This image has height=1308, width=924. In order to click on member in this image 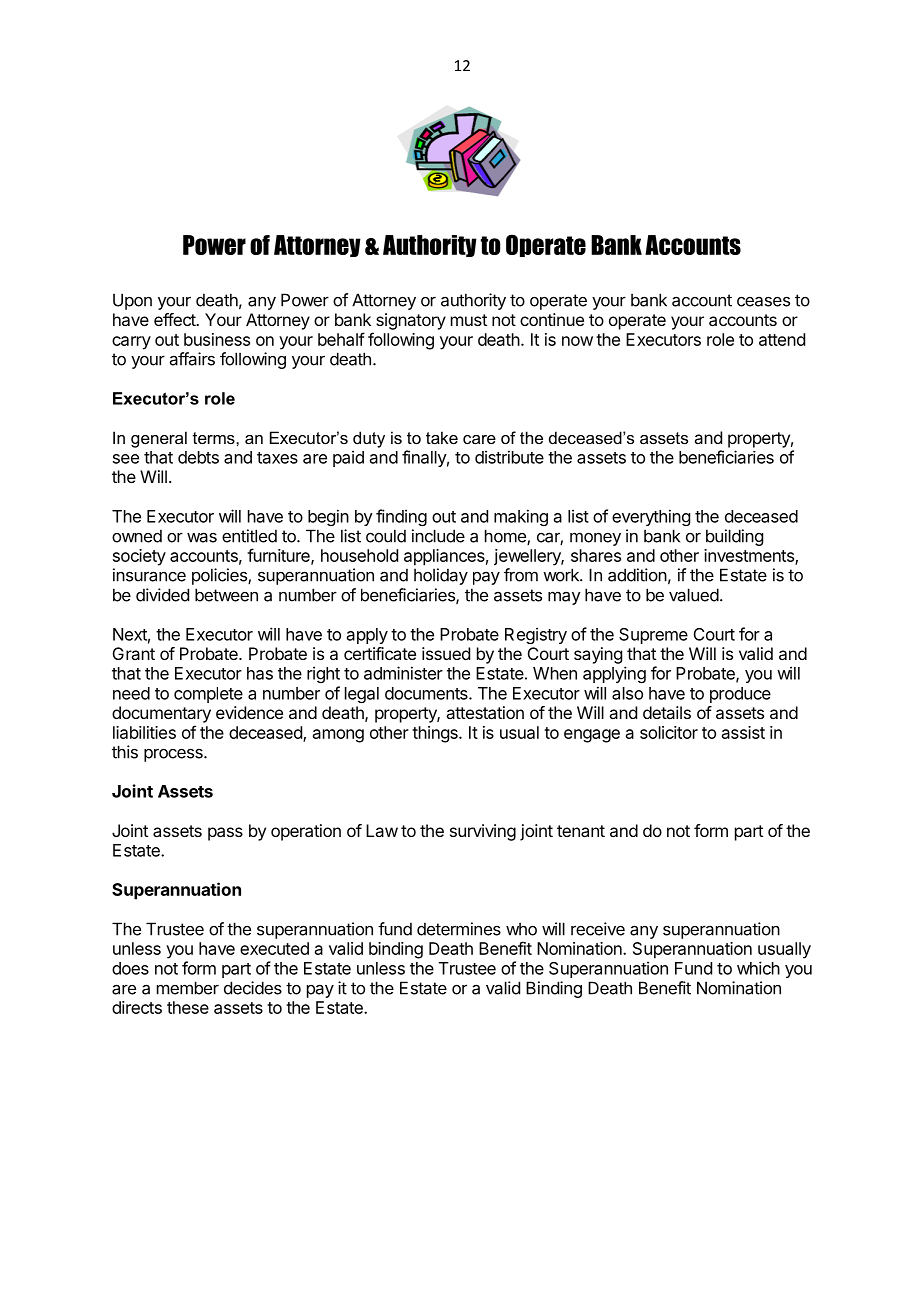, I will do `click(188, 988)`.
